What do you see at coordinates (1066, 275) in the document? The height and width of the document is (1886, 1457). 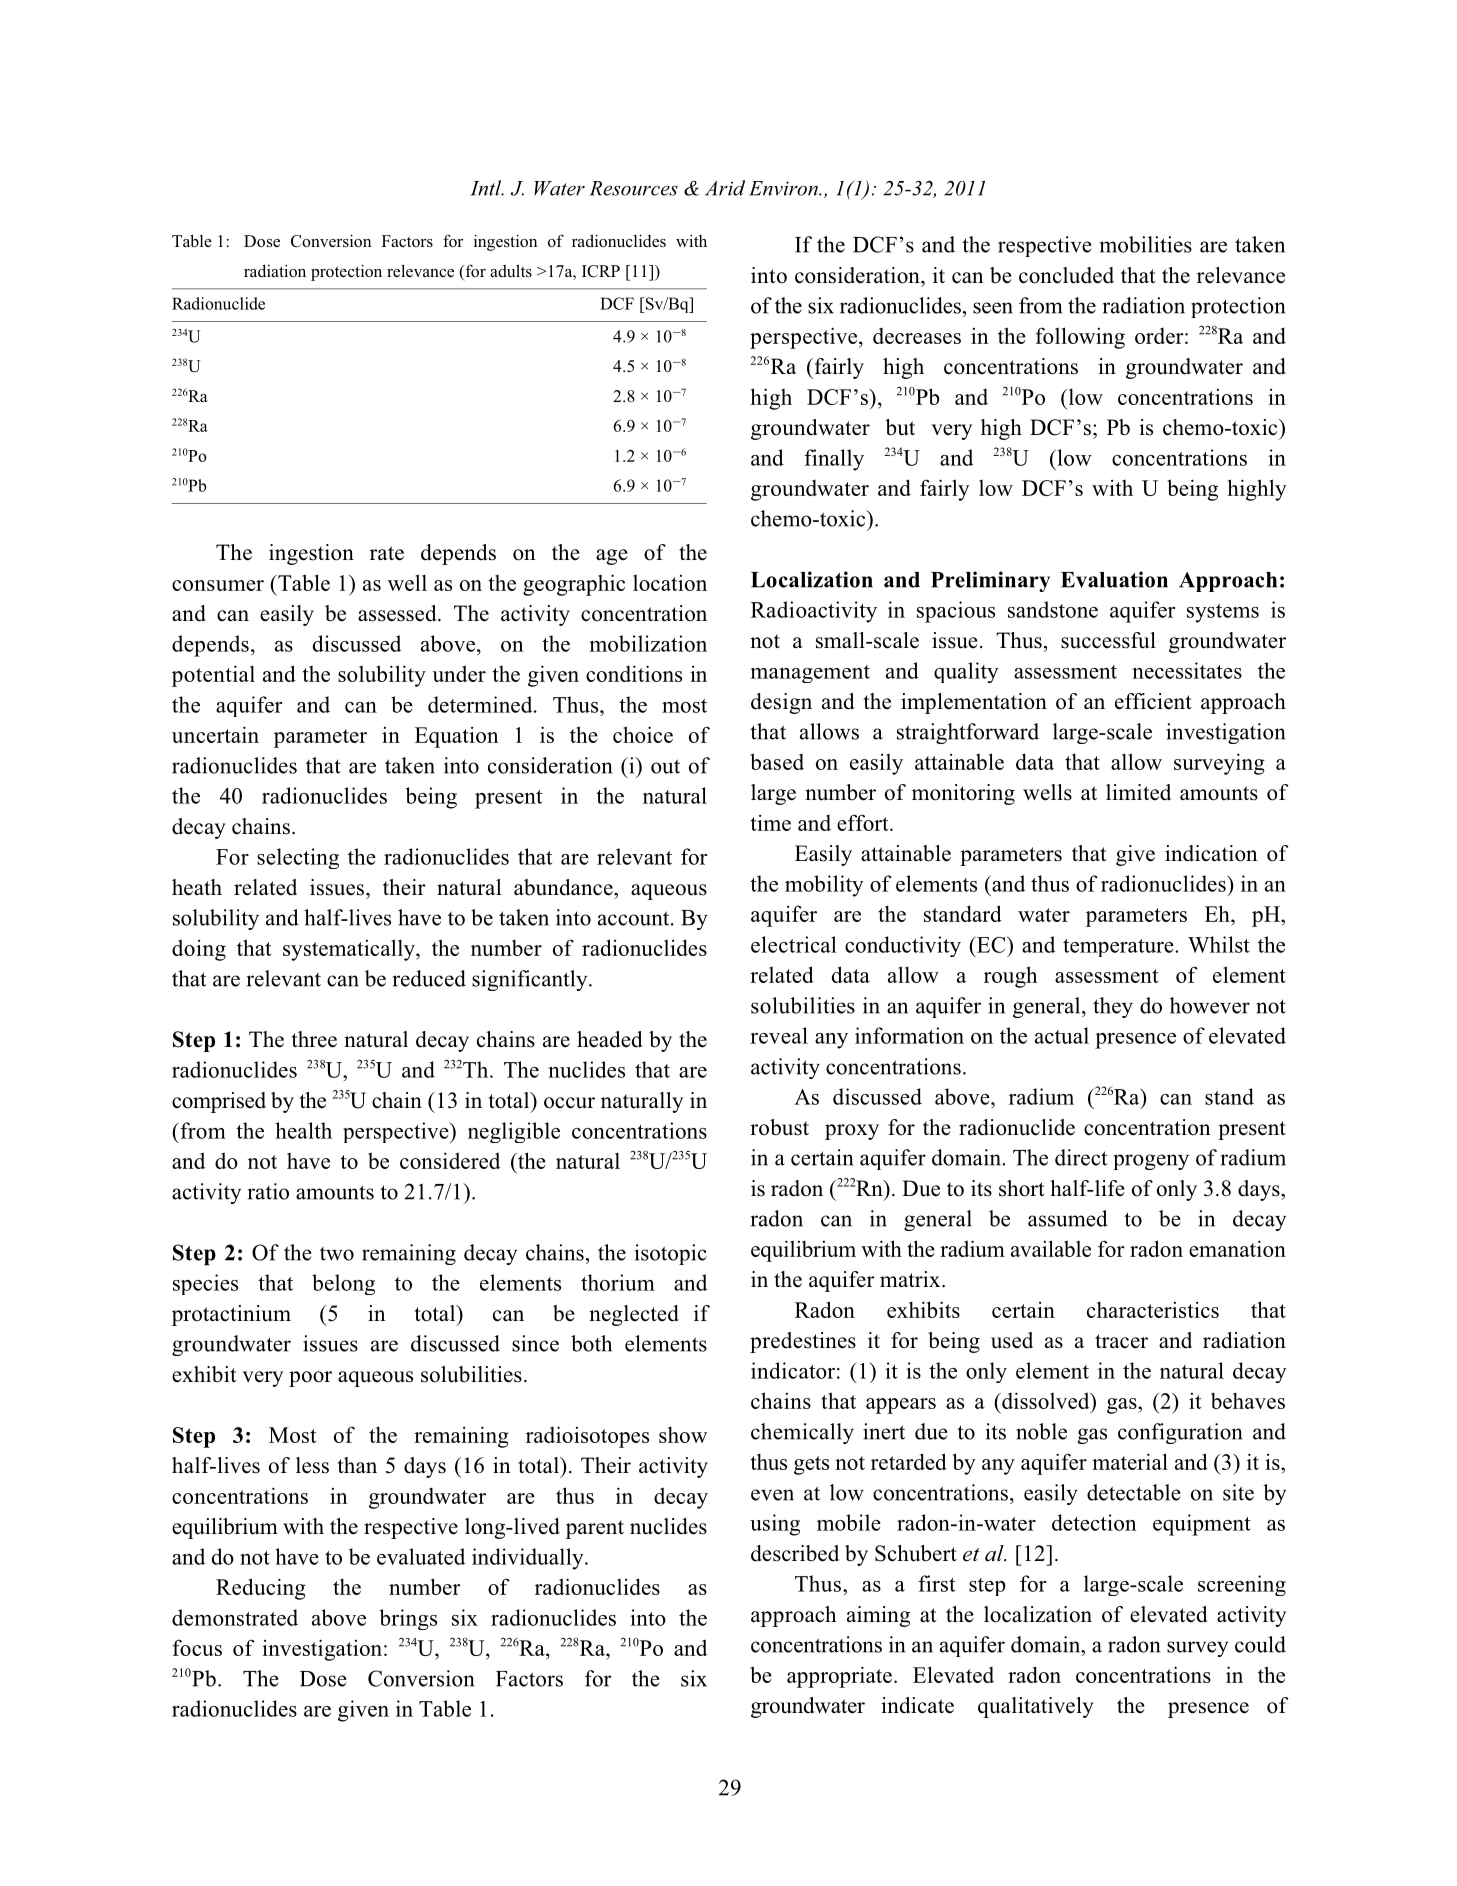 I see `concluded` at bounding box center [1066, 275].
